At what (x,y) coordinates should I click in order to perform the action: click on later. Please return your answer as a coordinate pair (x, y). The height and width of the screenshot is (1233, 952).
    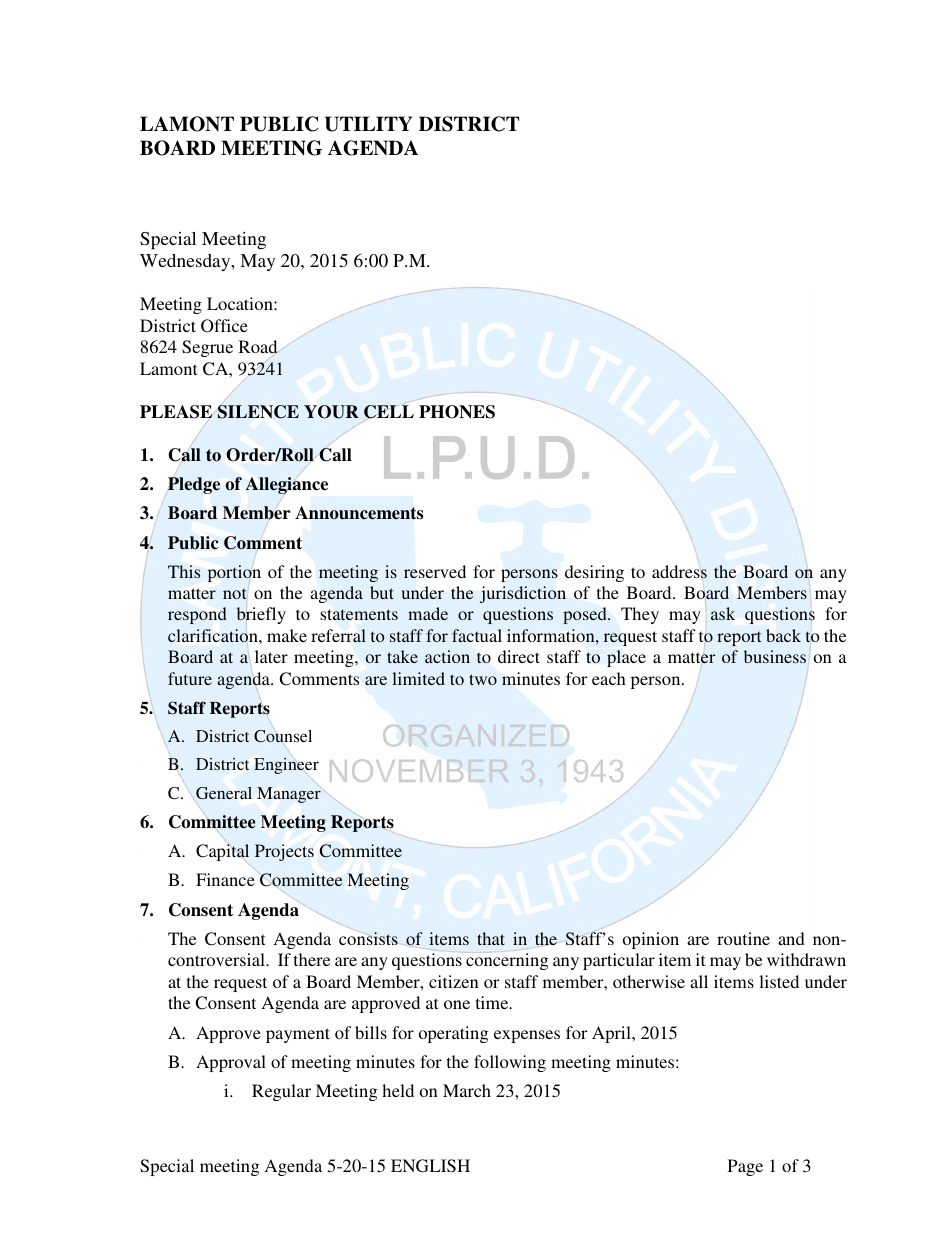
    Looking at the image, I should click on (271, 656).
